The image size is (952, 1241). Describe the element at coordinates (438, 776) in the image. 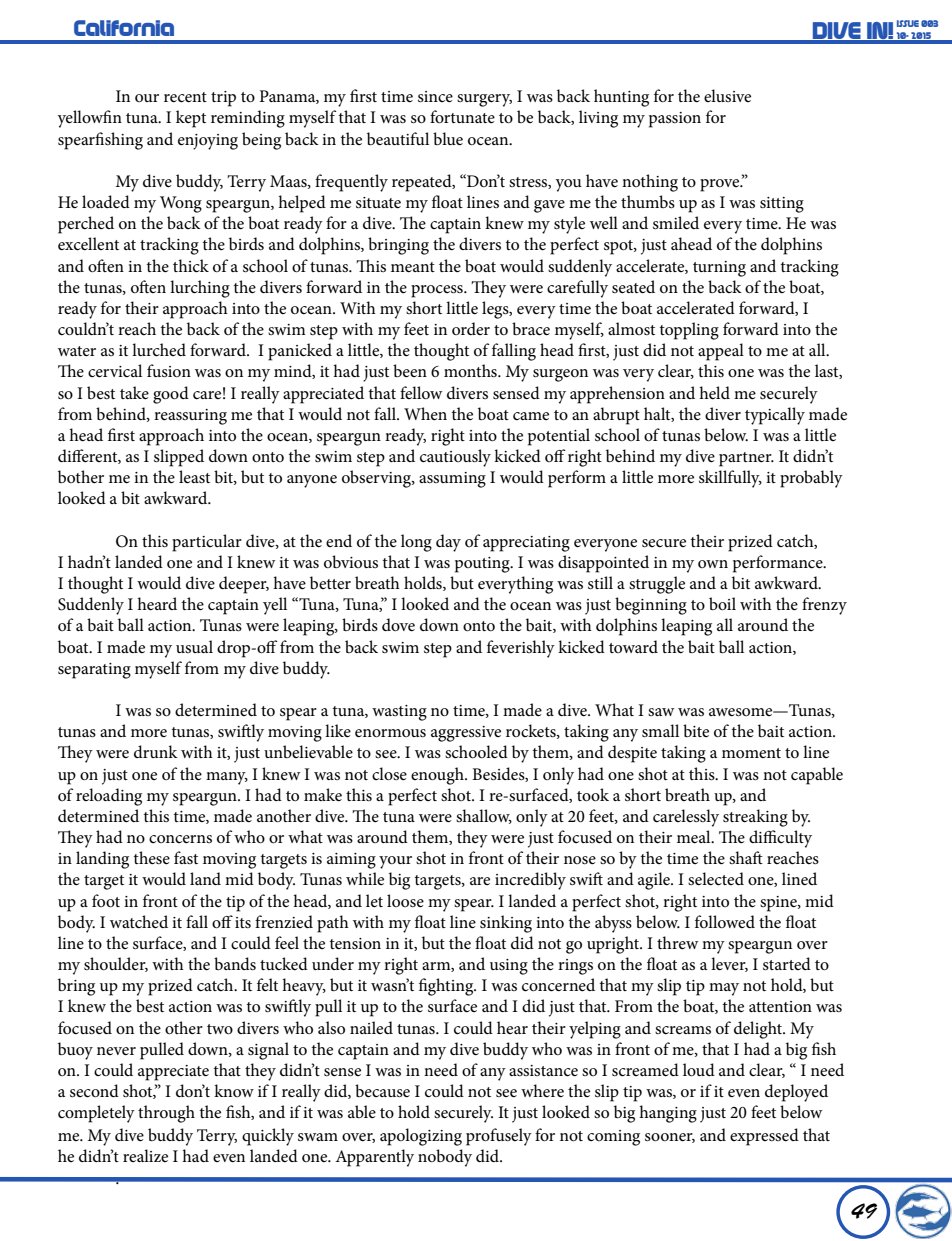

I see `enough` at that location.
